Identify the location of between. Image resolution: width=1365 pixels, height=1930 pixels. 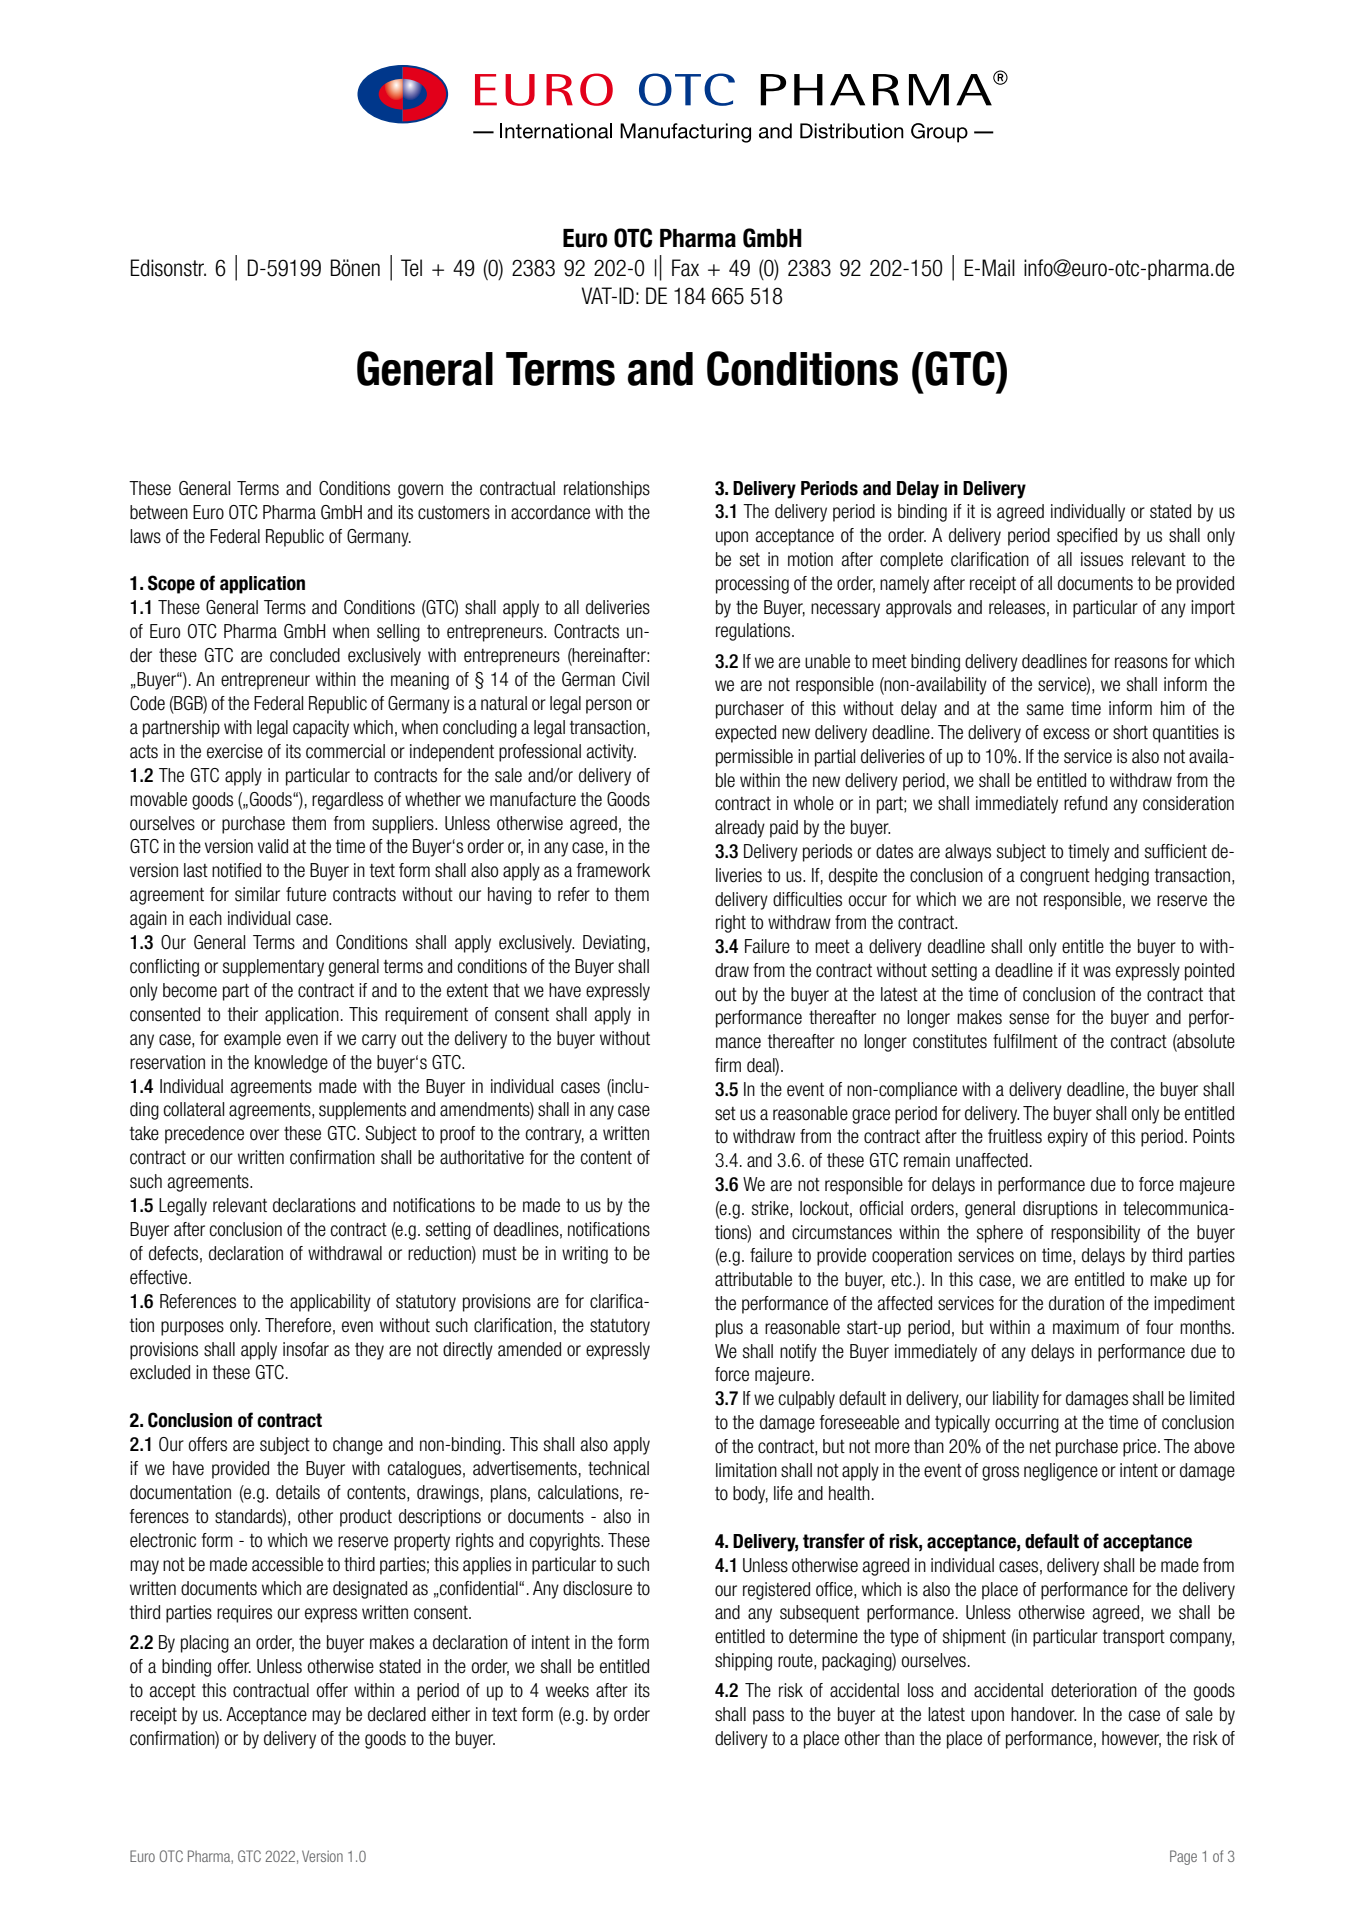
(159, 512).
